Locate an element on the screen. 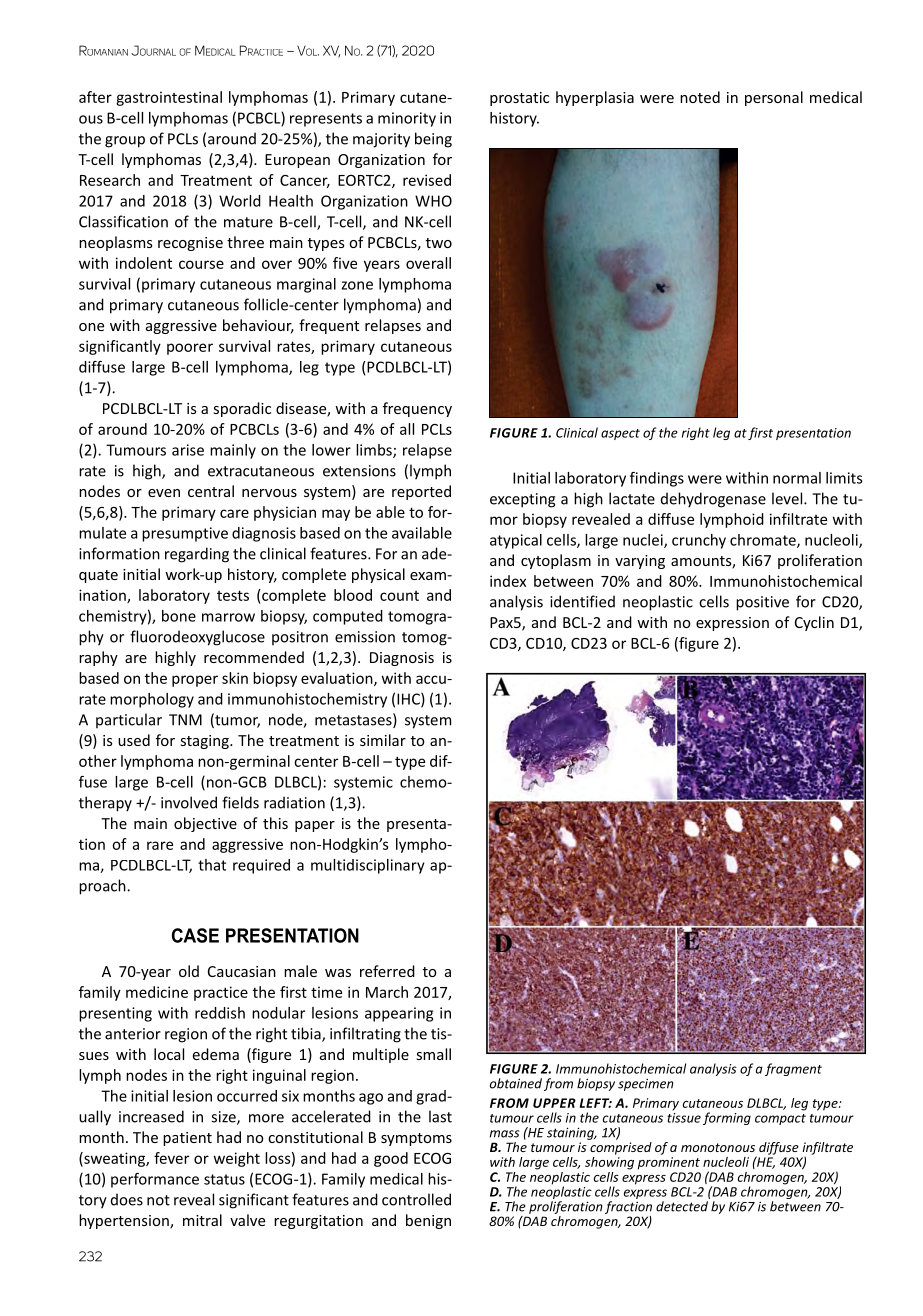 The width and height of the screenshot is (923, 1316). gastrointestinal is located at coordinates (169, 98).
